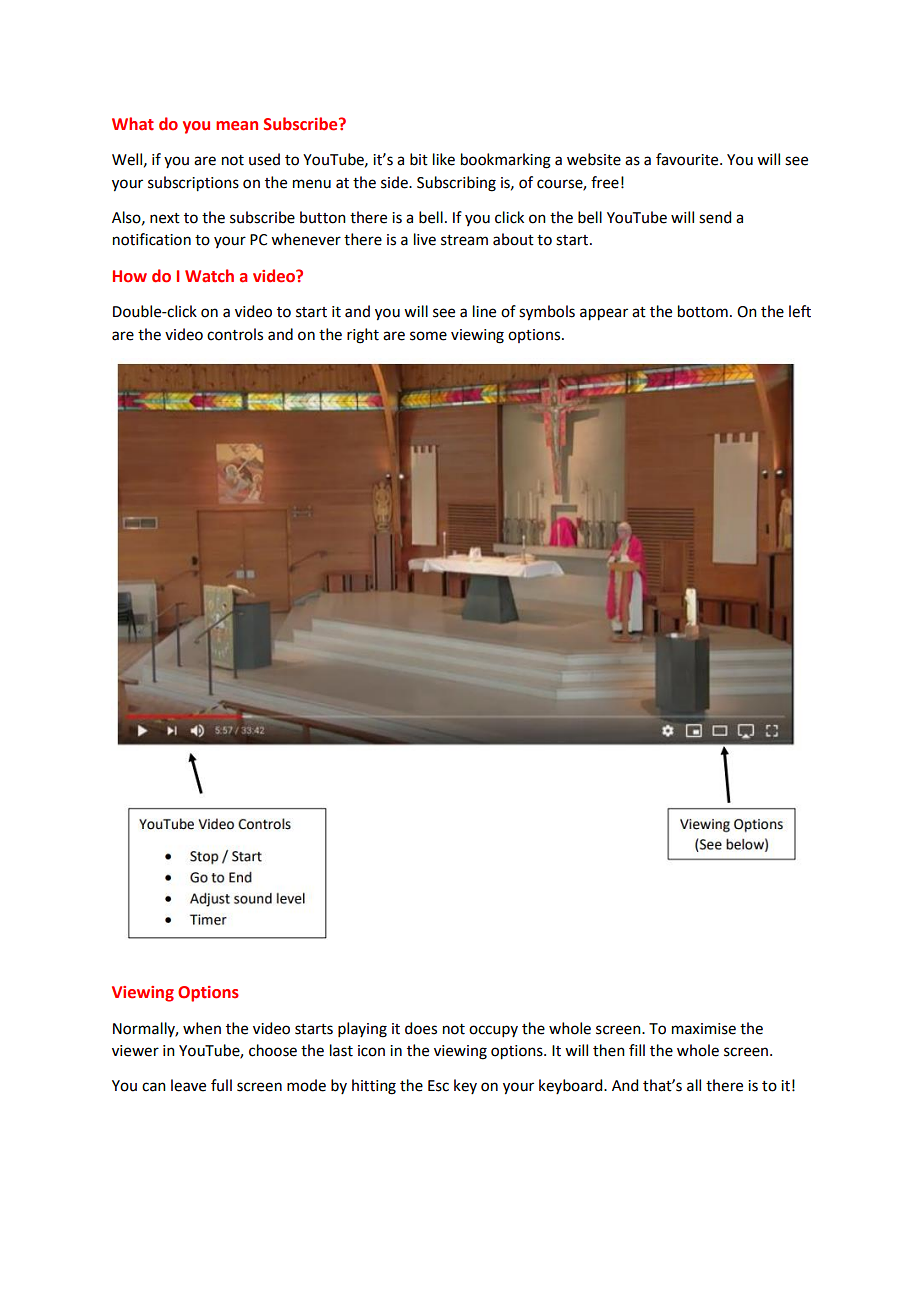 Image resolution: width=924 pixels, height=1308 pixels. Describe the element at coordinates (444, 159) in the document. I see `like` at that location.
